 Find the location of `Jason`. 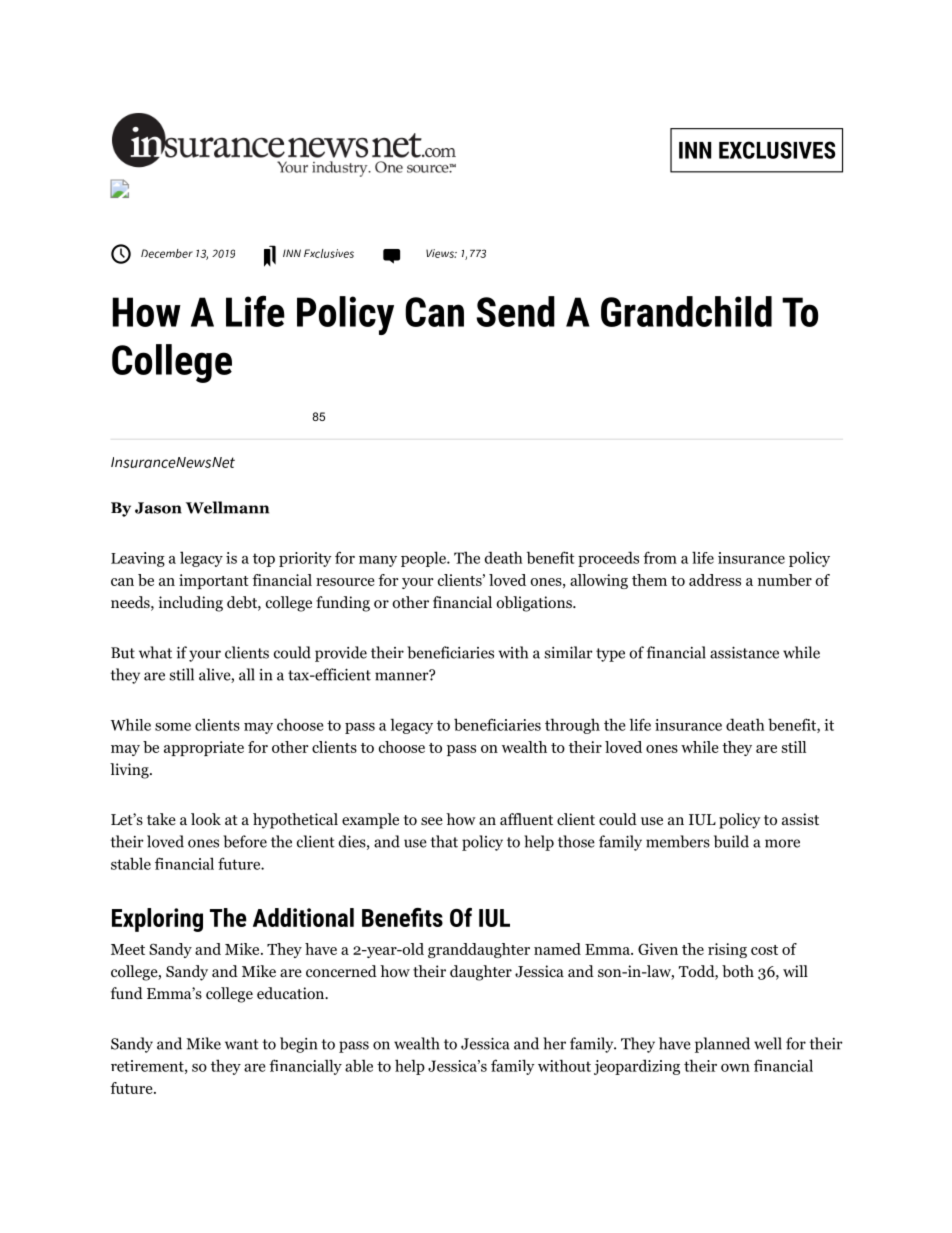

Jason is located at coordinates (158, 508).
